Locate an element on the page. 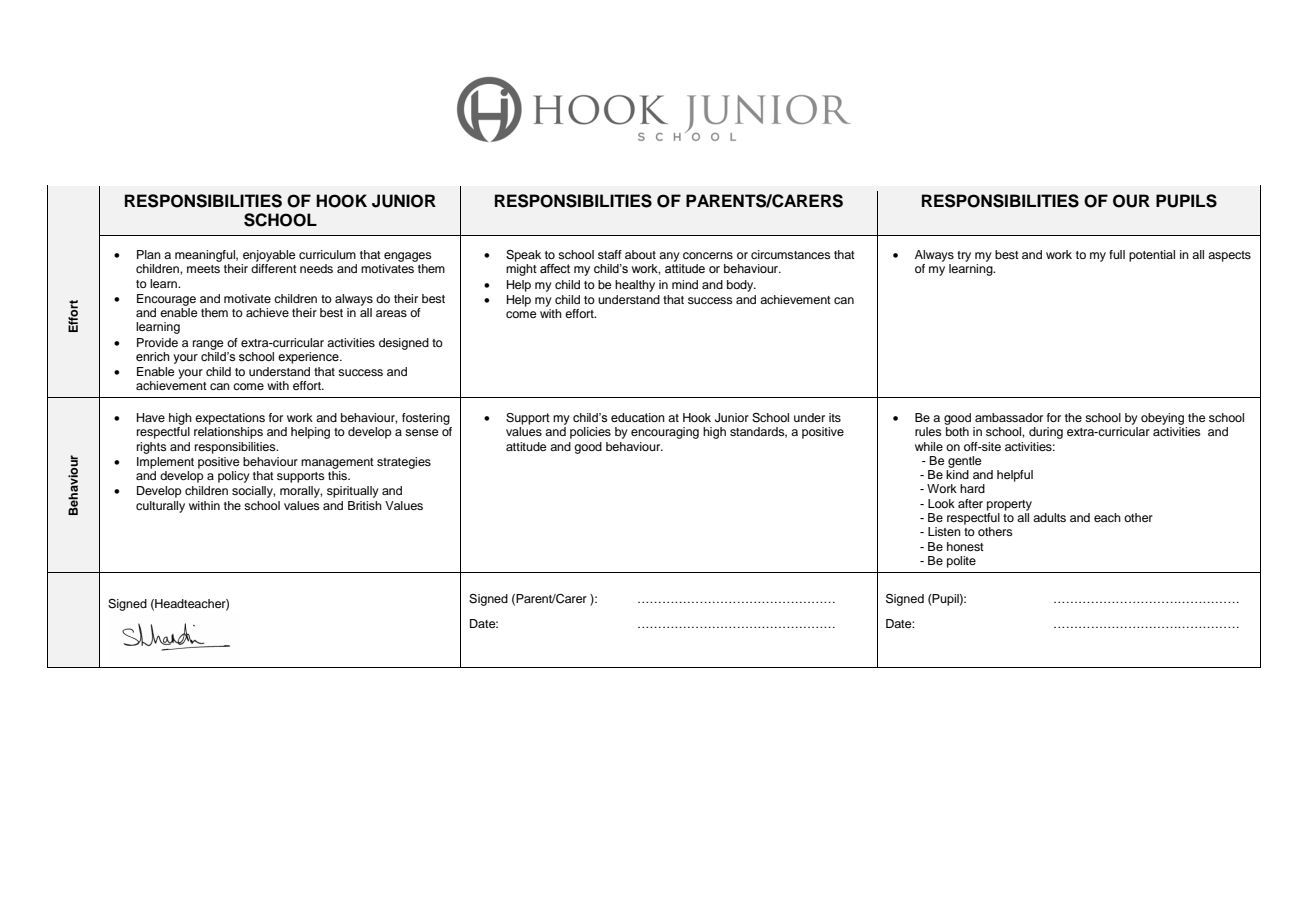  education is located at coordinates (638, 417).
